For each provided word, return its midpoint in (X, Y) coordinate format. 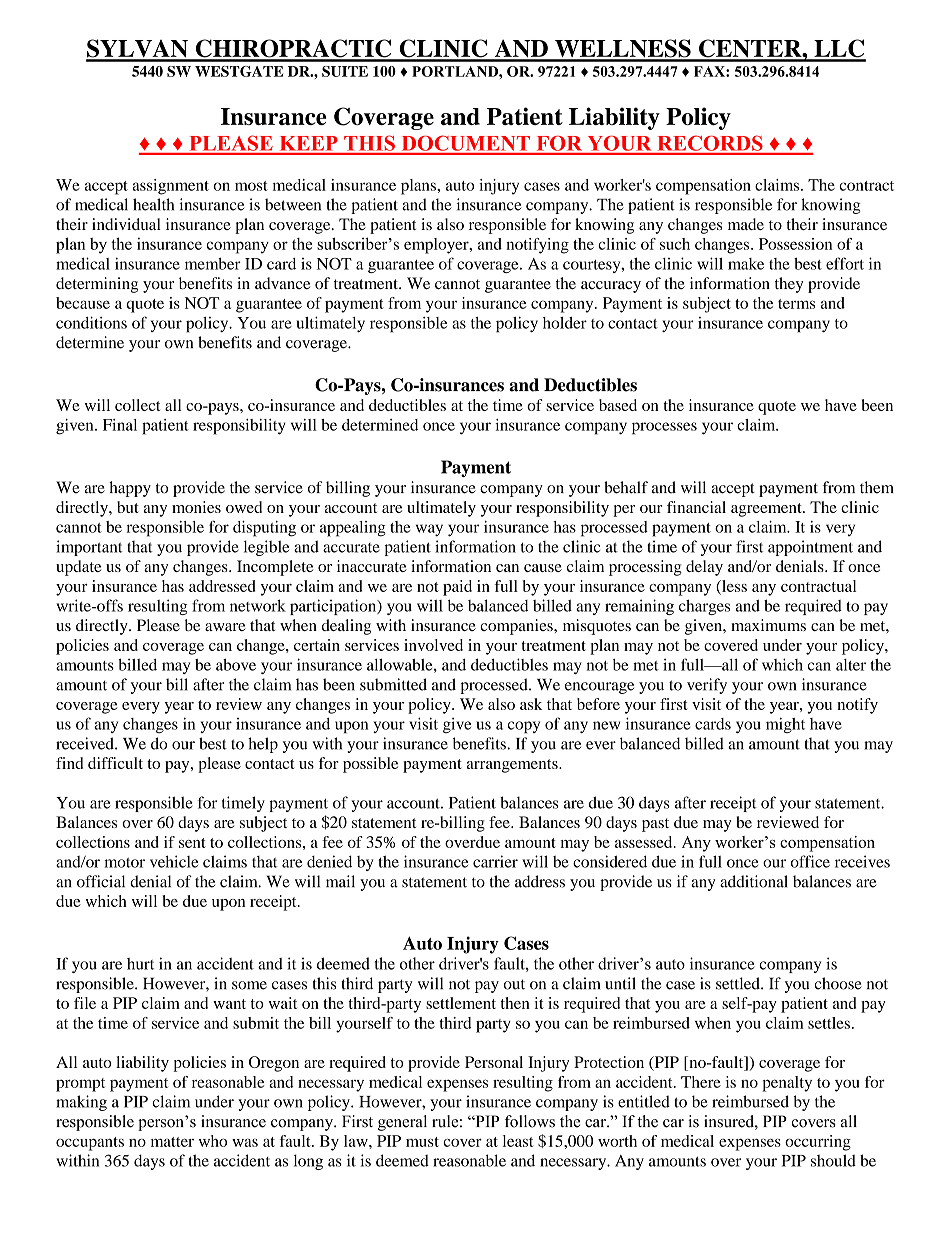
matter (172, 1142)
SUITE (345, 71)
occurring (818, 1143)
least (518, 1141)
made (746, 224)
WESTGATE (239, 71)
